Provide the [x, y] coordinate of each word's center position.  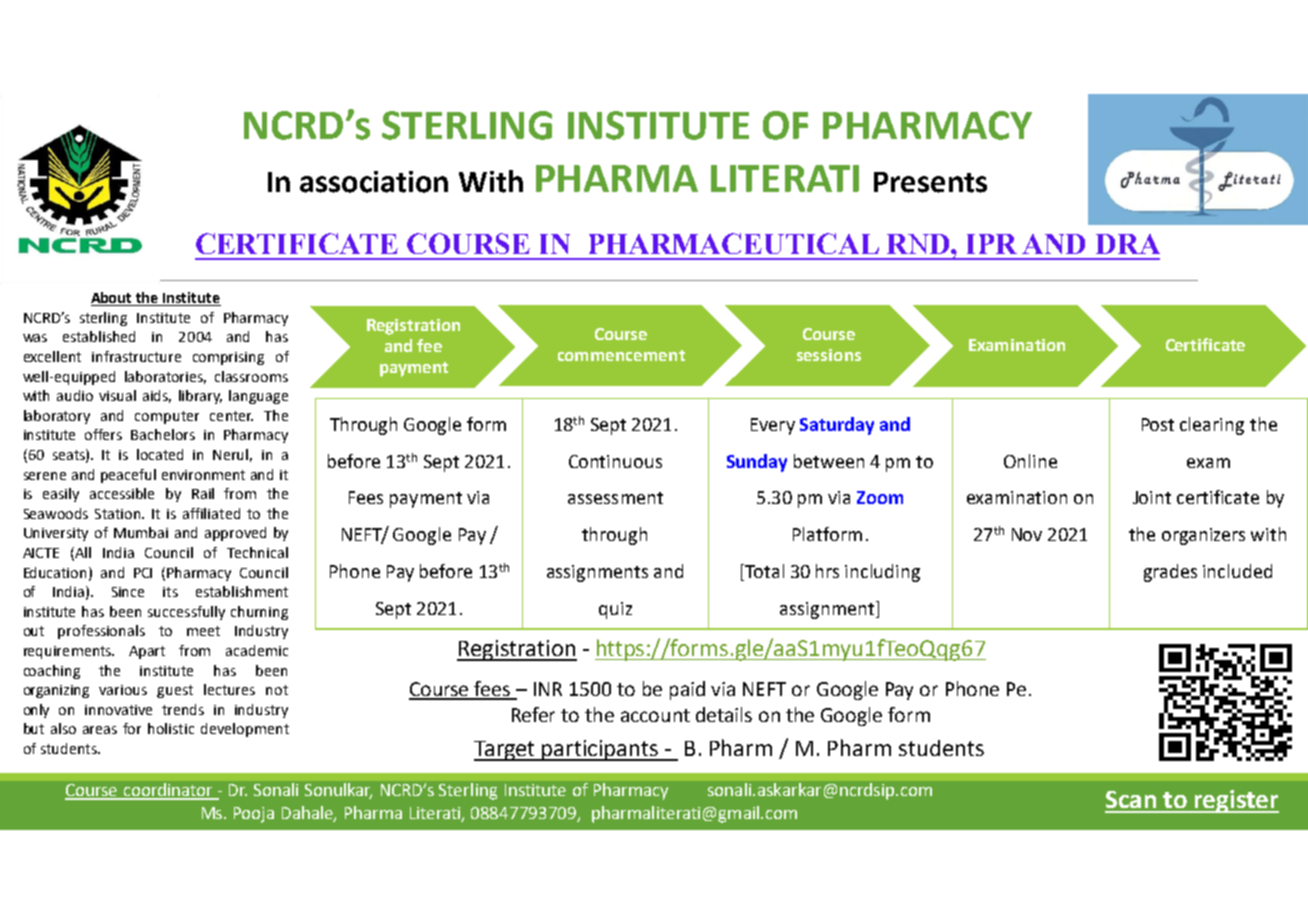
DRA [1128, 244]
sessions [829, 355]
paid [687, 690]
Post [1158, 424]
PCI [143, 573]
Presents [930, 182]
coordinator [168, 791]
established [99, 336]
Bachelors [163, 434]
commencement [621, 355]
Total [763, 572]
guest [175, 691]
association [374, 182]
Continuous [615, 461]
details [724, 714]
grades [1170, 573]
